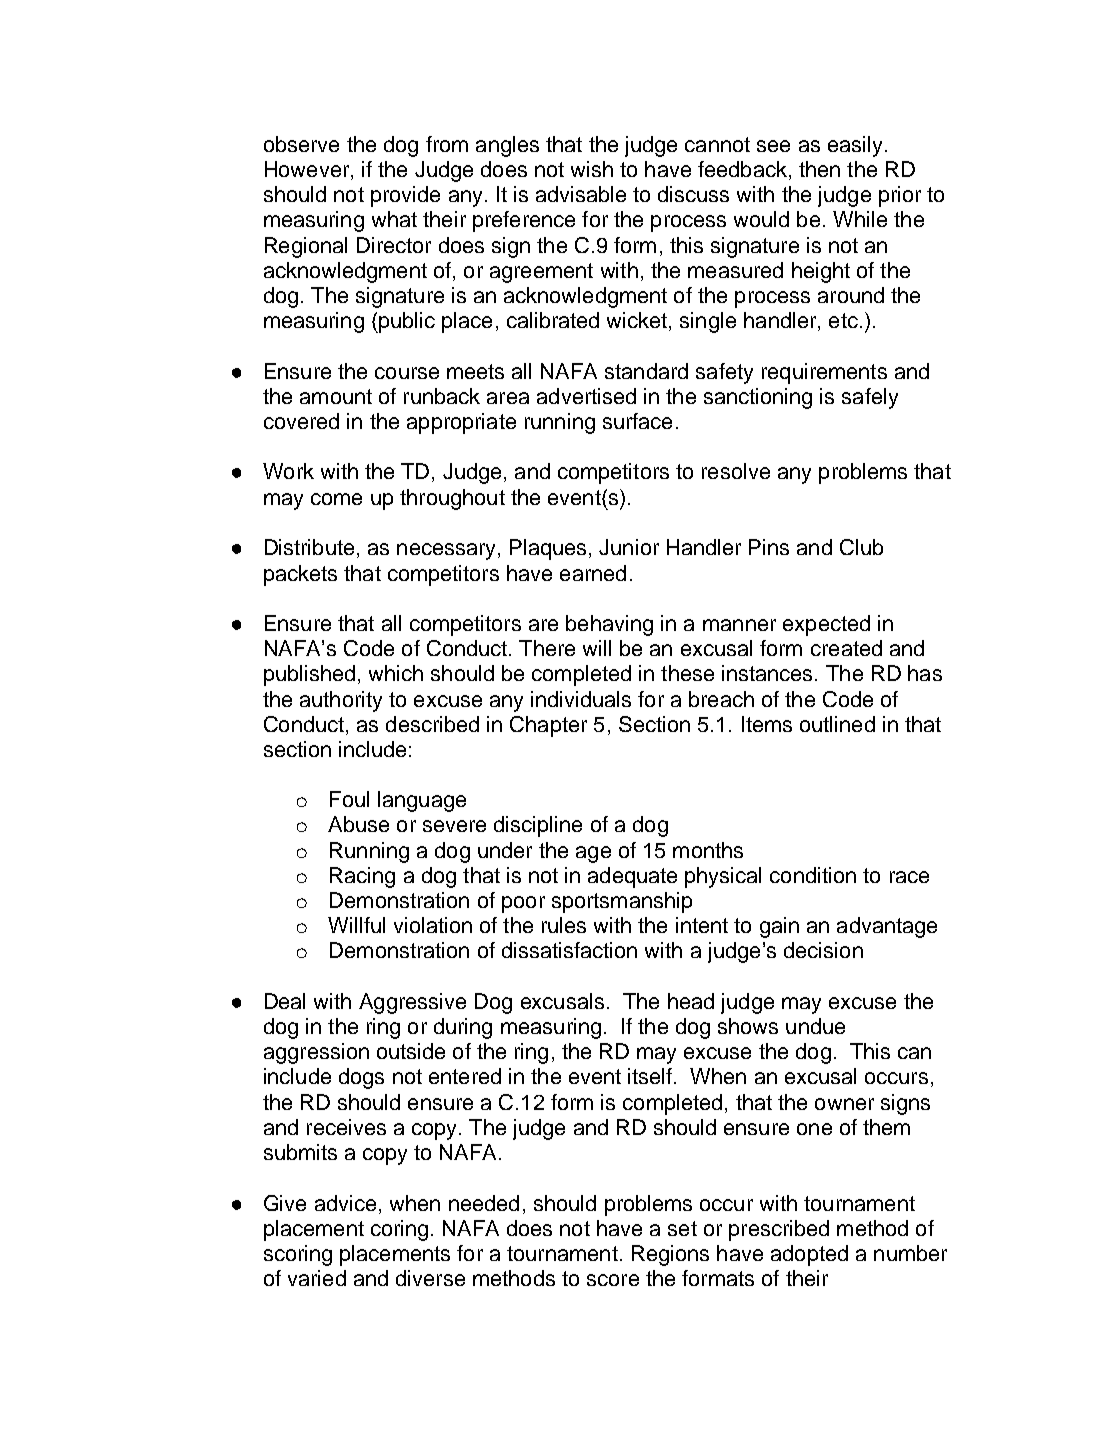  Describe the element at coordinates (592, 169) in the screenshot. I see `wish` at that location.
